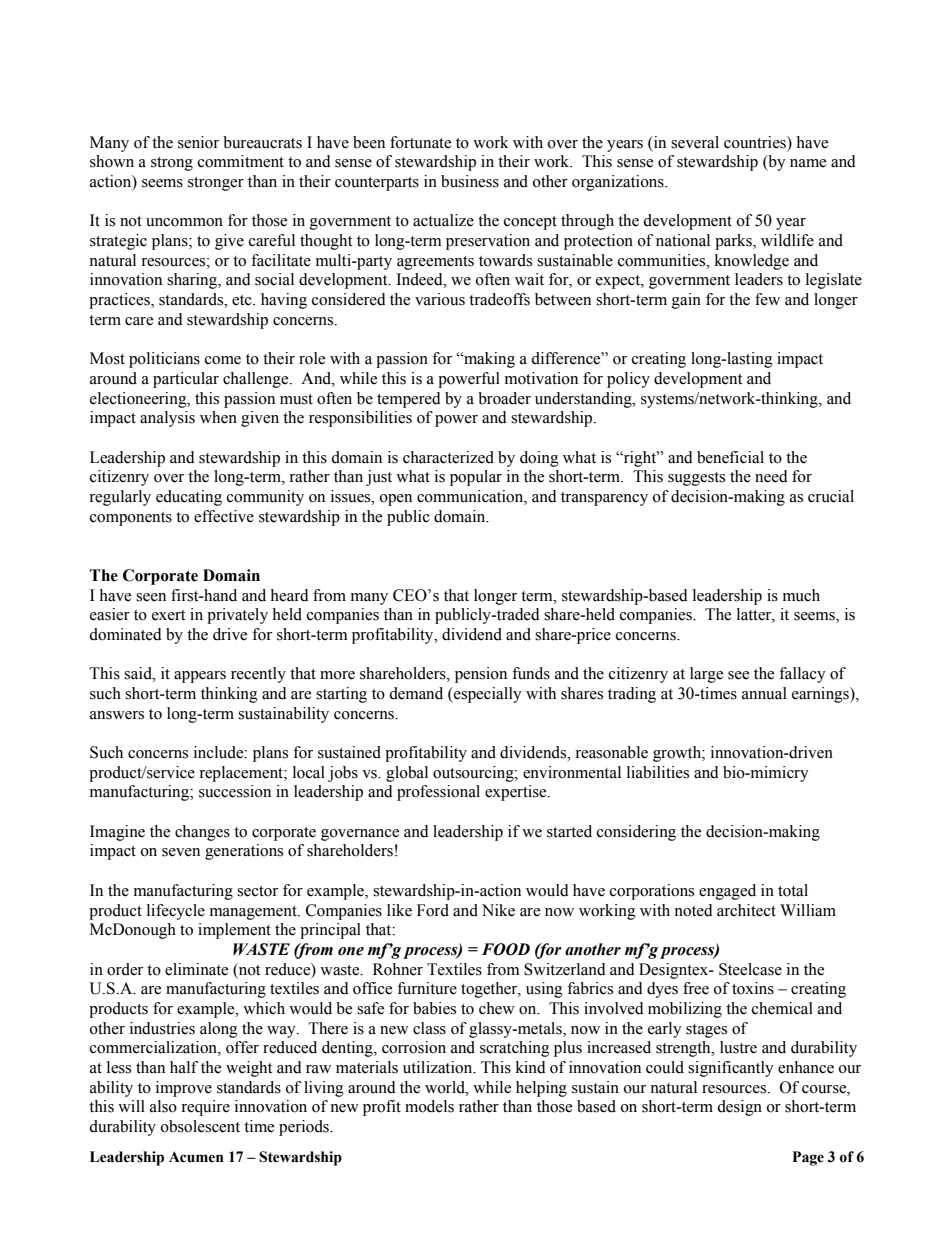  I want to click on obsolescent, so click(200, 1126).
